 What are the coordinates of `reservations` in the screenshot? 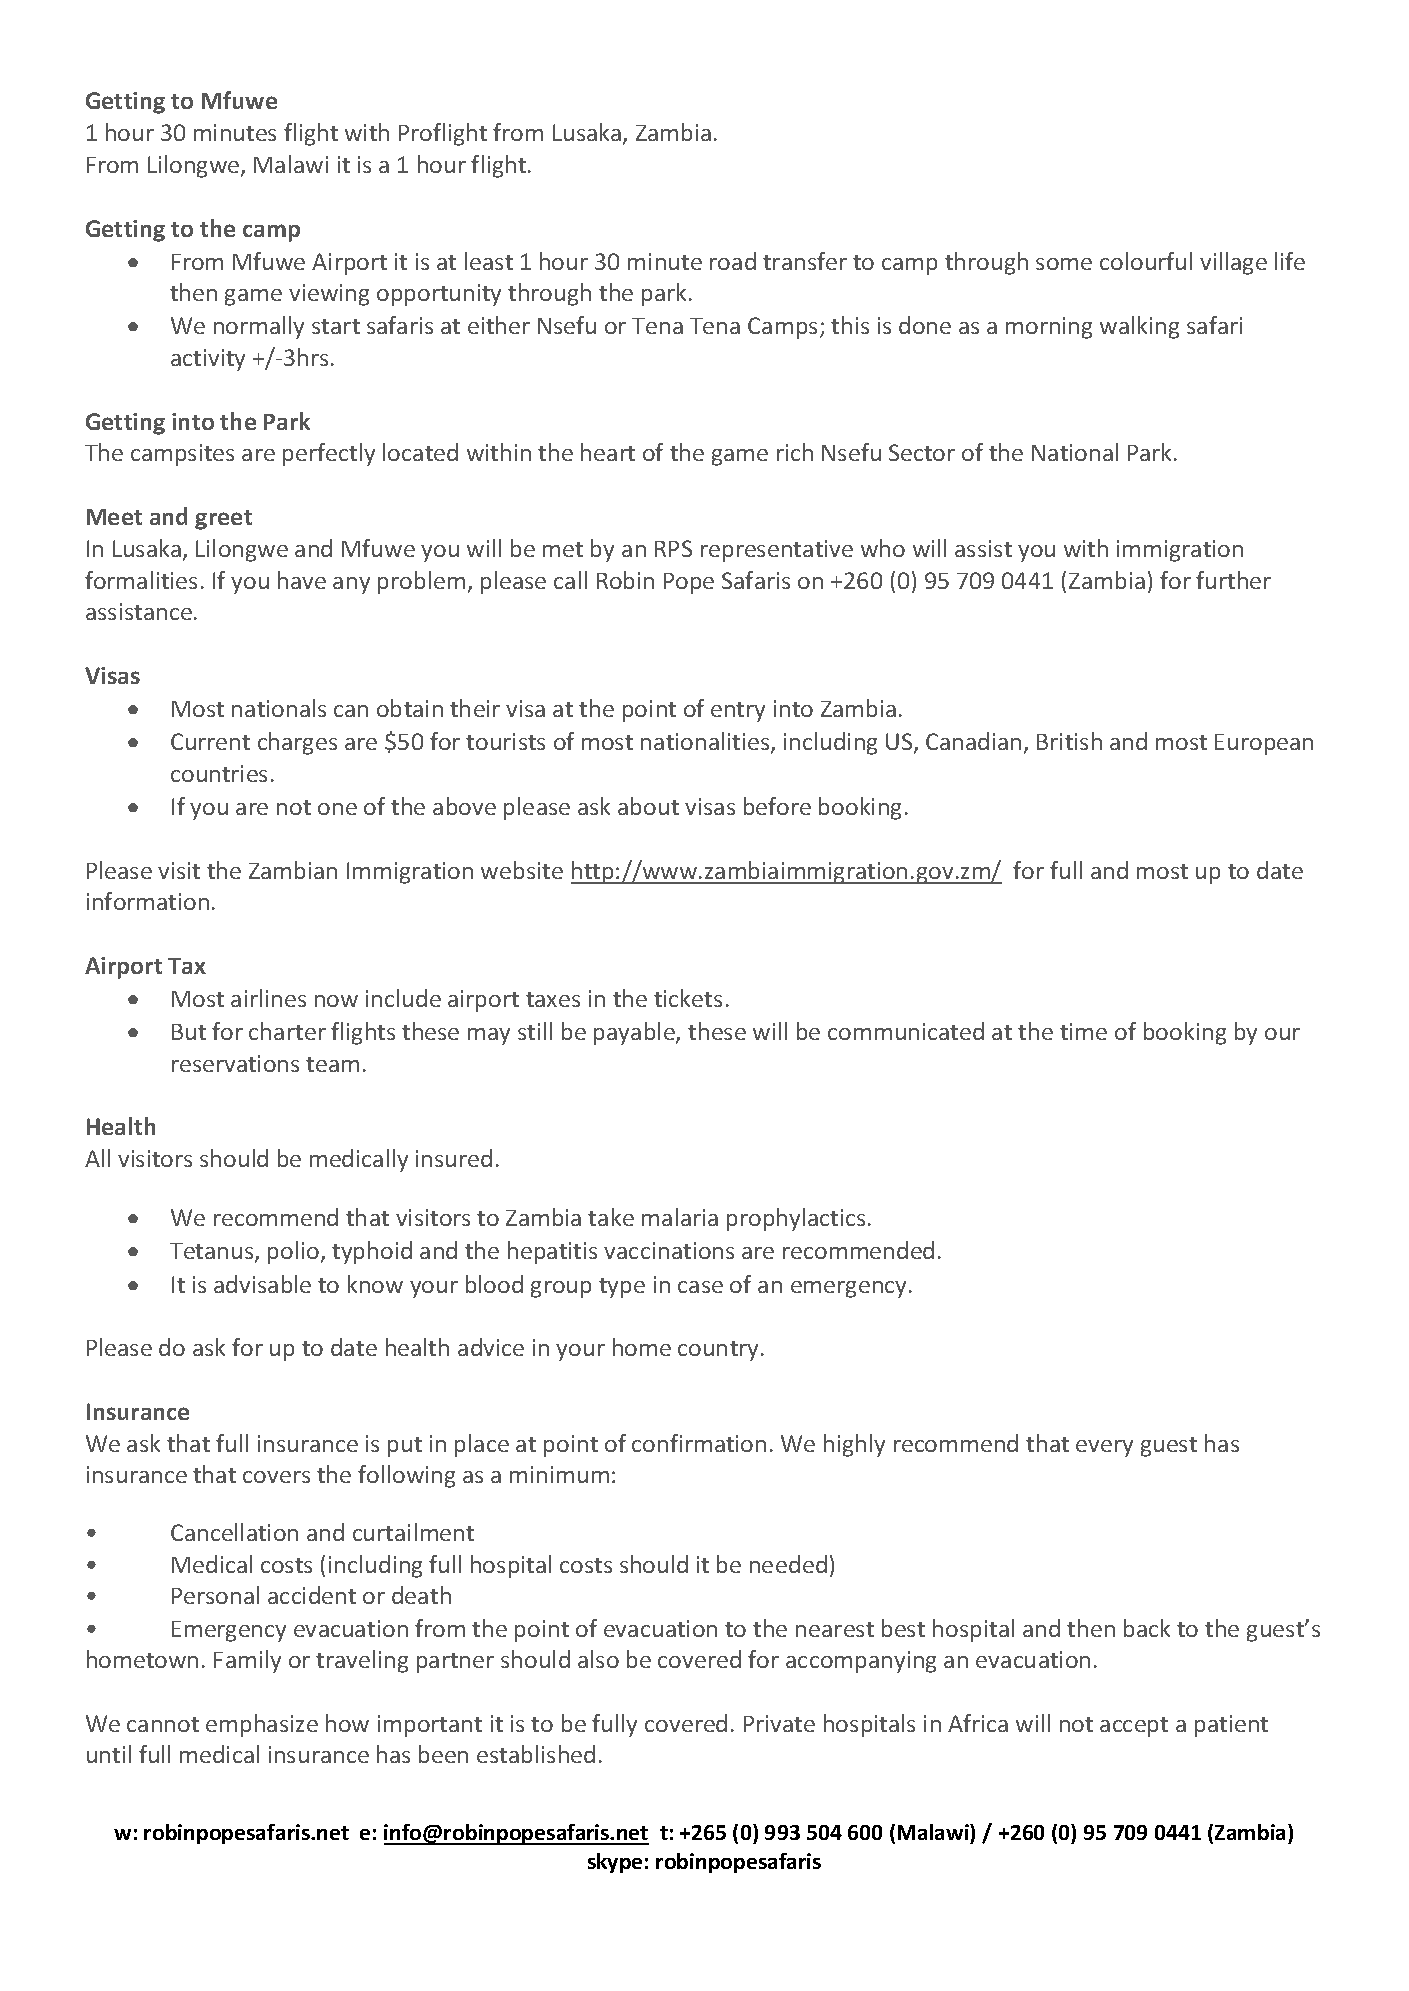 It's located at (235, 1063).
